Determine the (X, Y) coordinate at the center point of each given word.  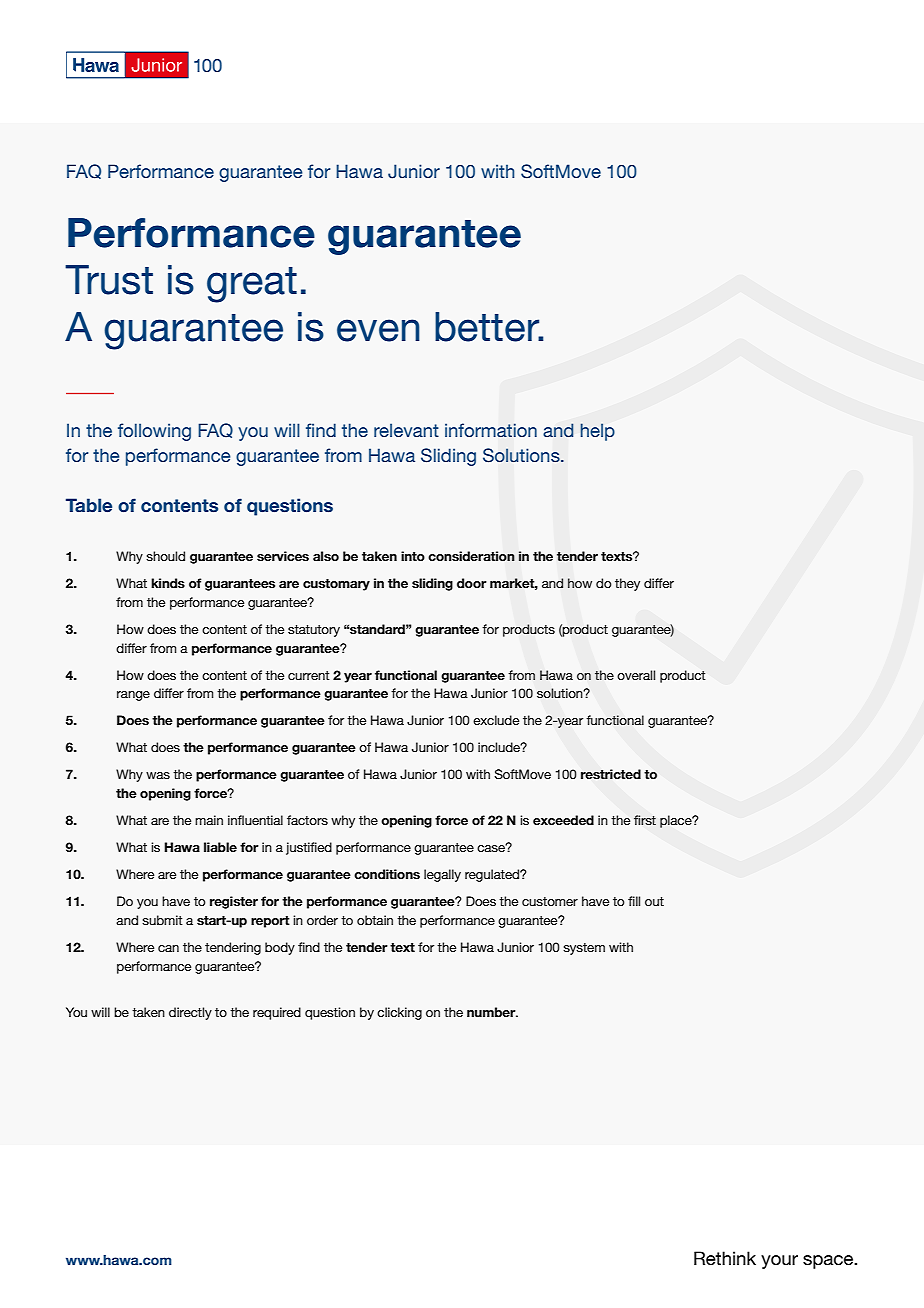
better (488, 327)
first (645, 820)
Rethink (725, 1258)
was (158, 775)
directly (190, 1013)
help (597, 432)
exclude (496, 720)
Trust (109, 280)
